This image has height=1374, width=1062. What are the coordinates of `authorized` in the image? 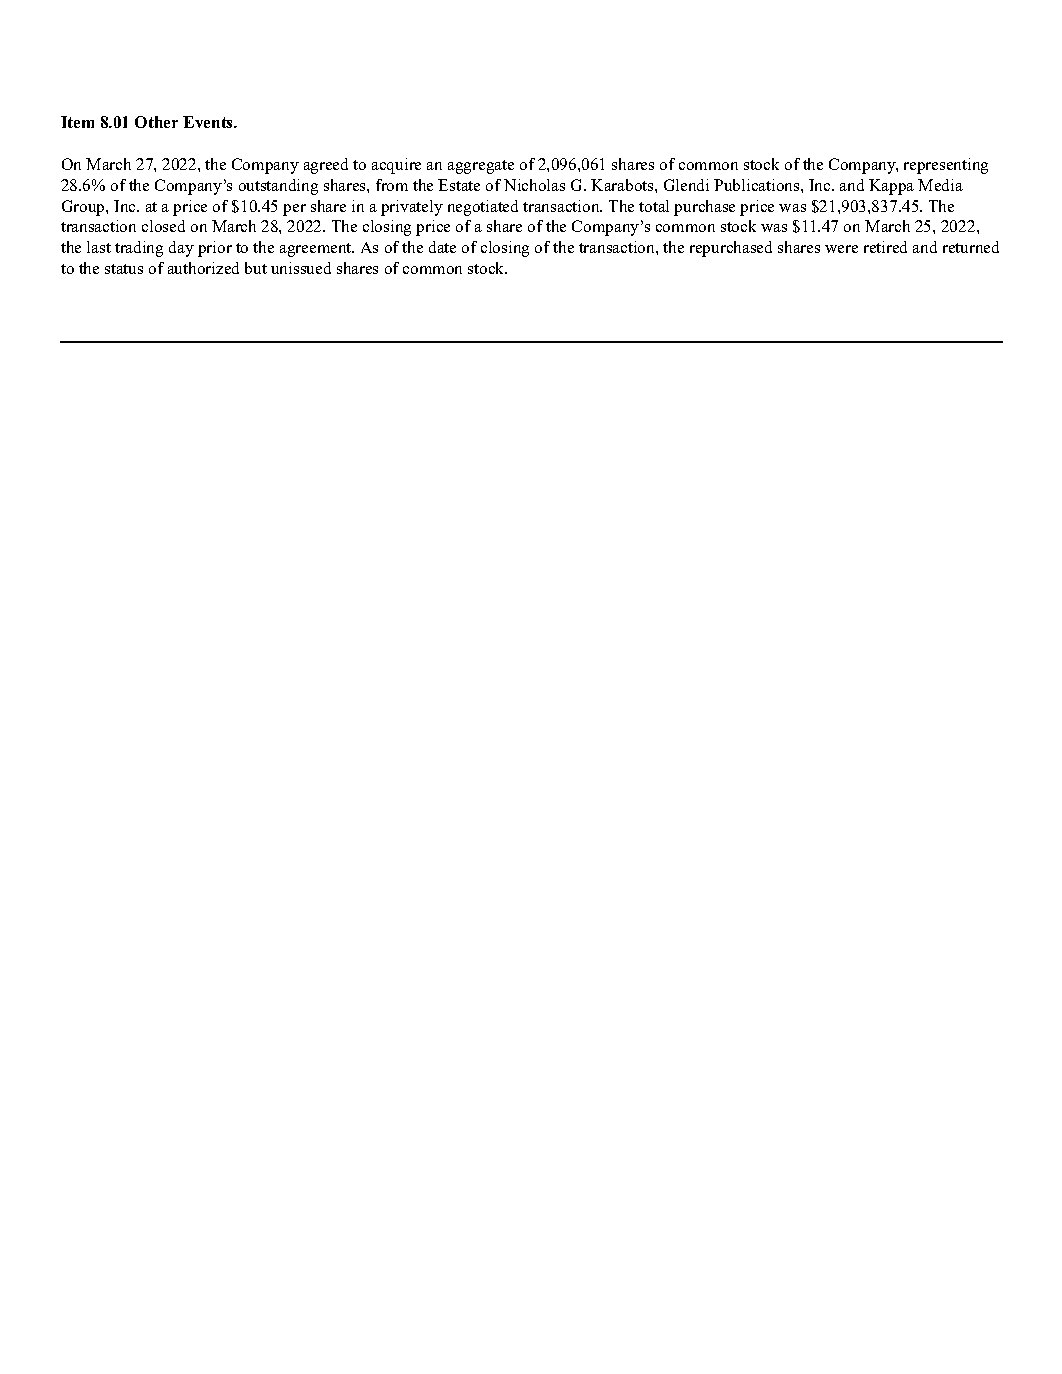 It's located at (203, 268).
